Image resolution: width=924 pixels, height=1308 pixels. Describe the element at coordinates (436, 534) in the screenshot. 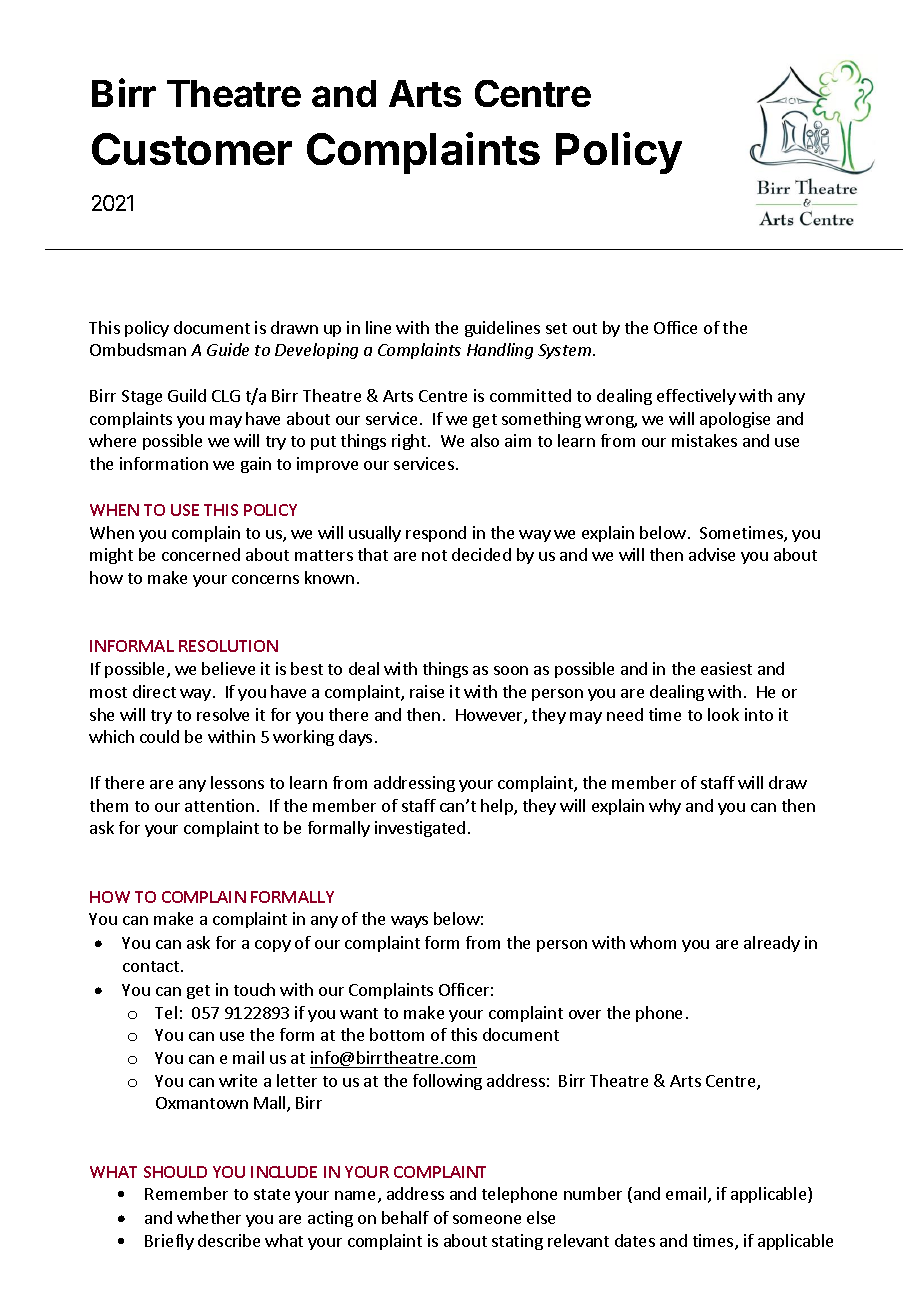

I see `respond` at that location.
